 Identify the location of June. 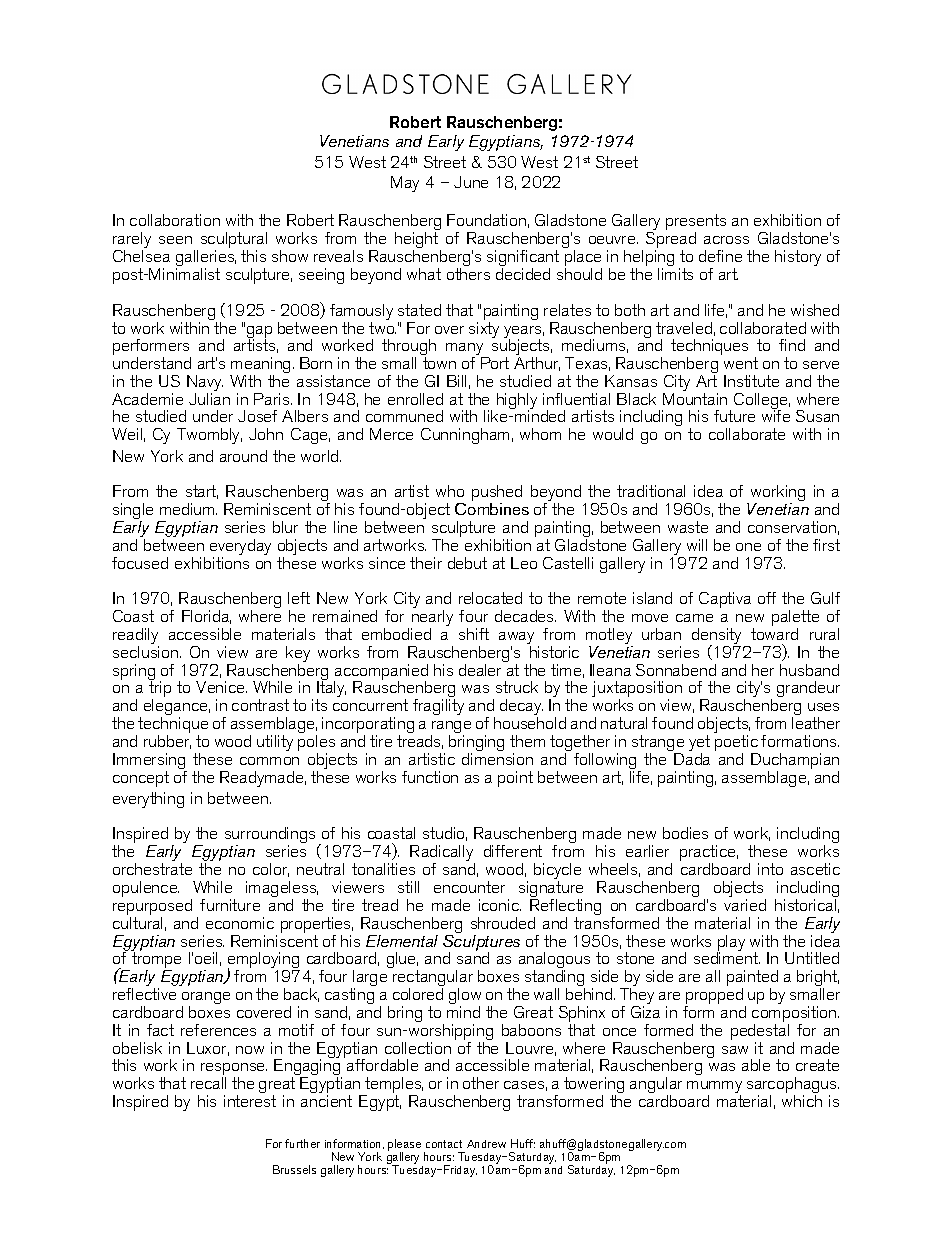
(471, 182).
